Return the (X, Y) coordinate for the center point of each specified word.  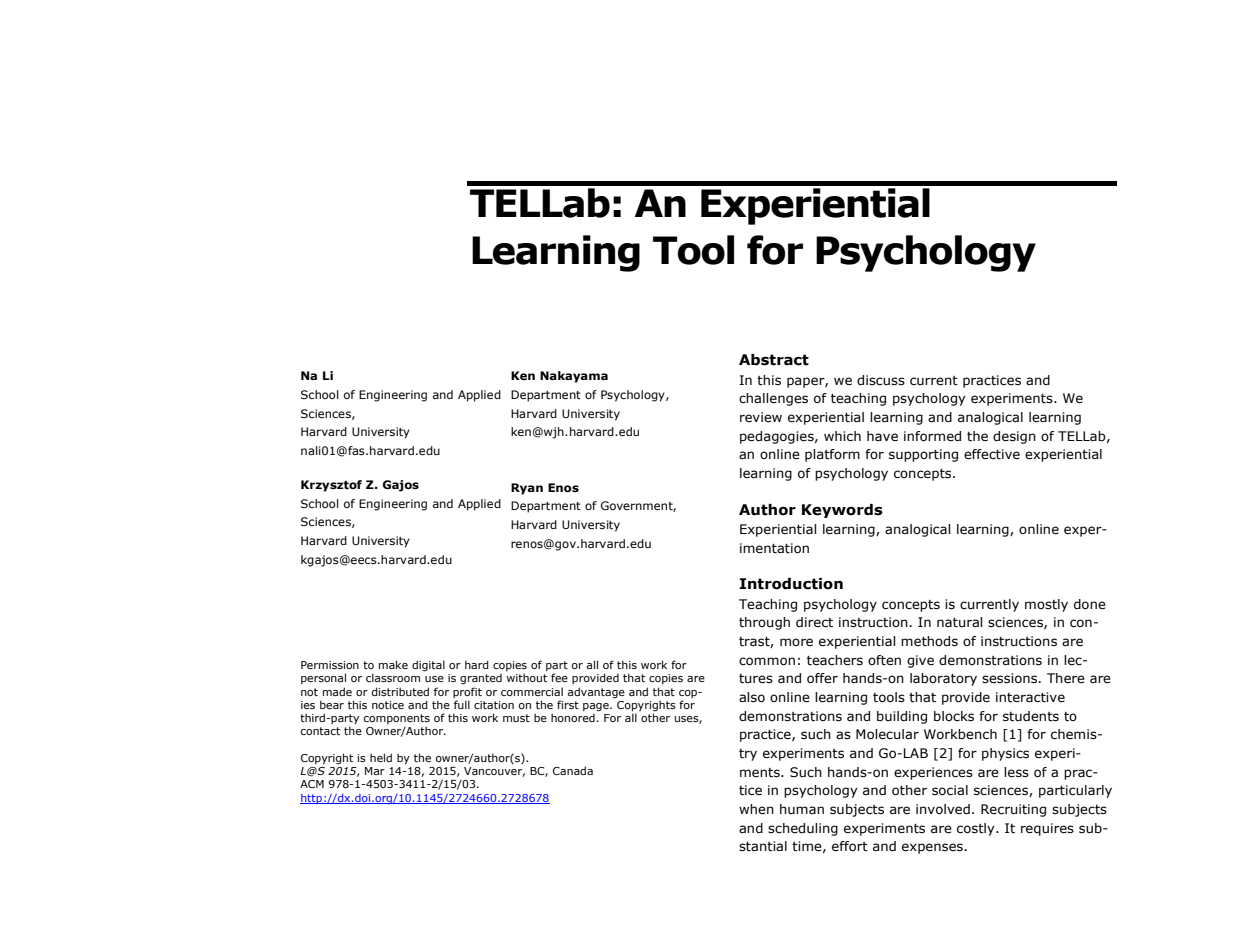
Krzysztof (331, 486)
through (764, 623)
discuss (881, 380)
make (393, 664)
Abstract (774, 360)
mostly (1046, 605)
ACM (312, 784)
